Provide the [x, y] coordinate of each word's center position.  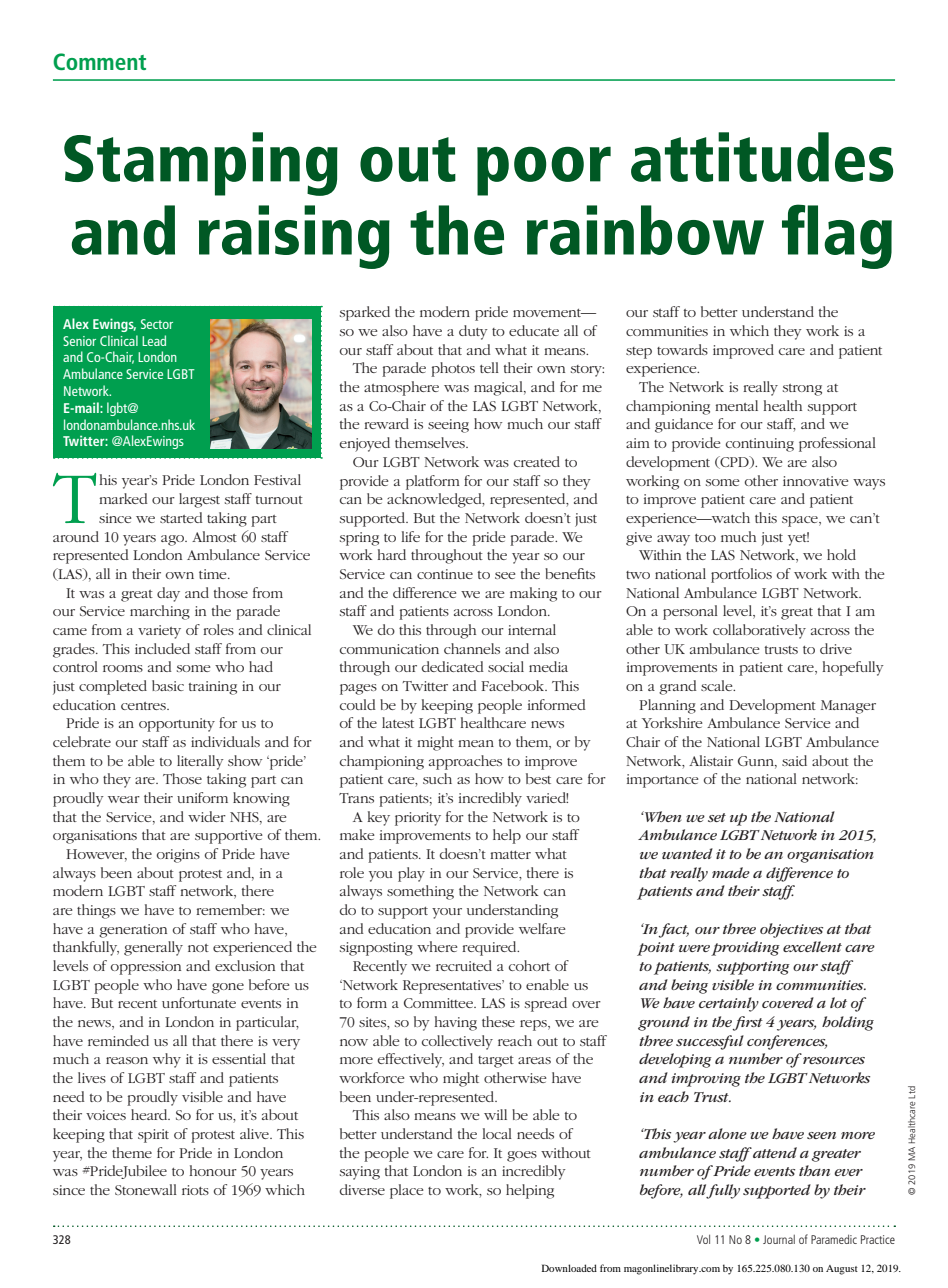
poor [544, 171]
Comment [99, 61]
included [162, 648]
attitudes [762, 157]
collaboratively [759, 631]
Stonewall [146, 1189]
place [407, 1191]
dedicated [453, 666]
